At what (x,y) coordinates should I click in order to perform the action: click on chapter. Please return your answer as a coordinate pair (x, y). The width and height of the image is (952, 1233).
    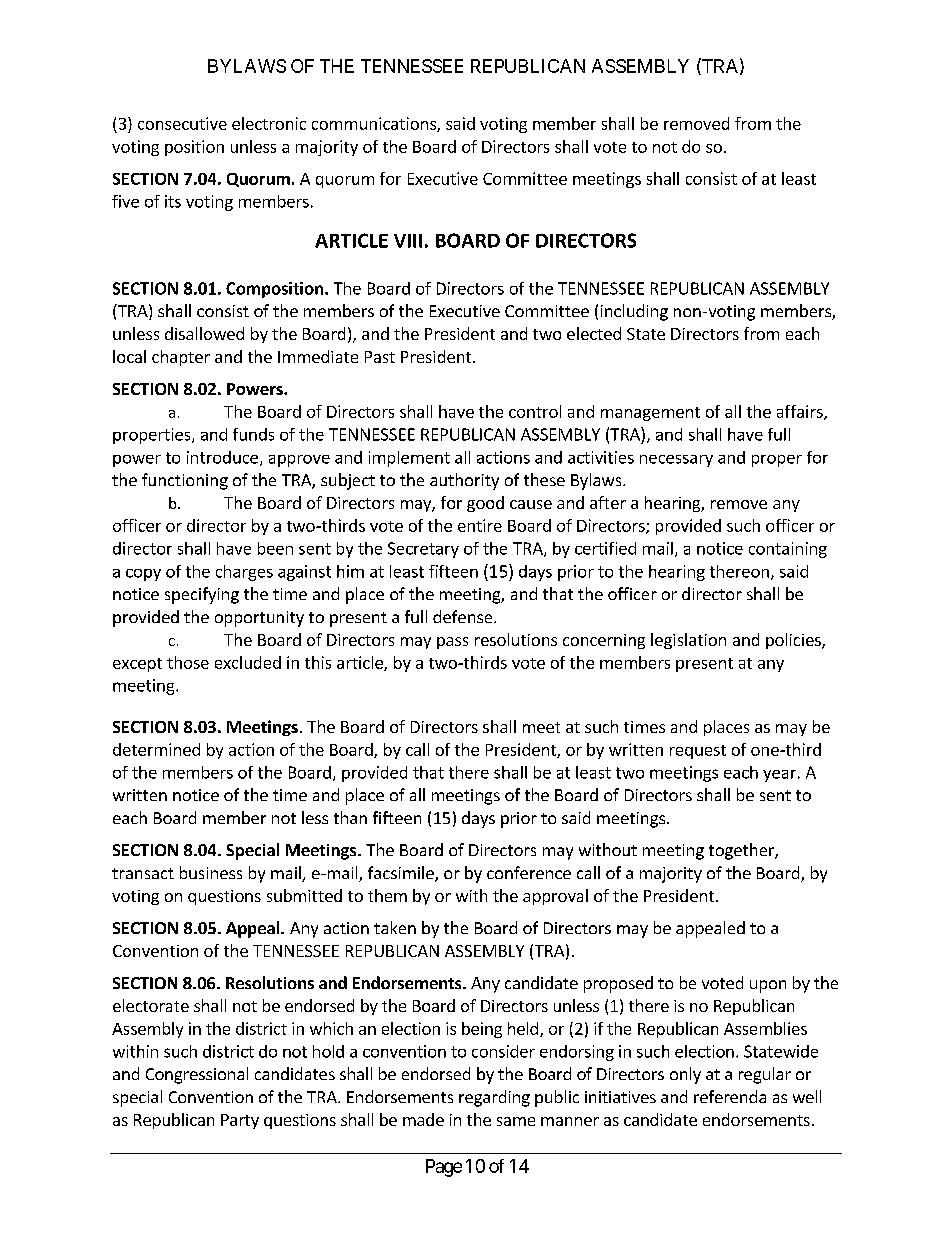
    Looking at the image, I should click on (181, 358).
